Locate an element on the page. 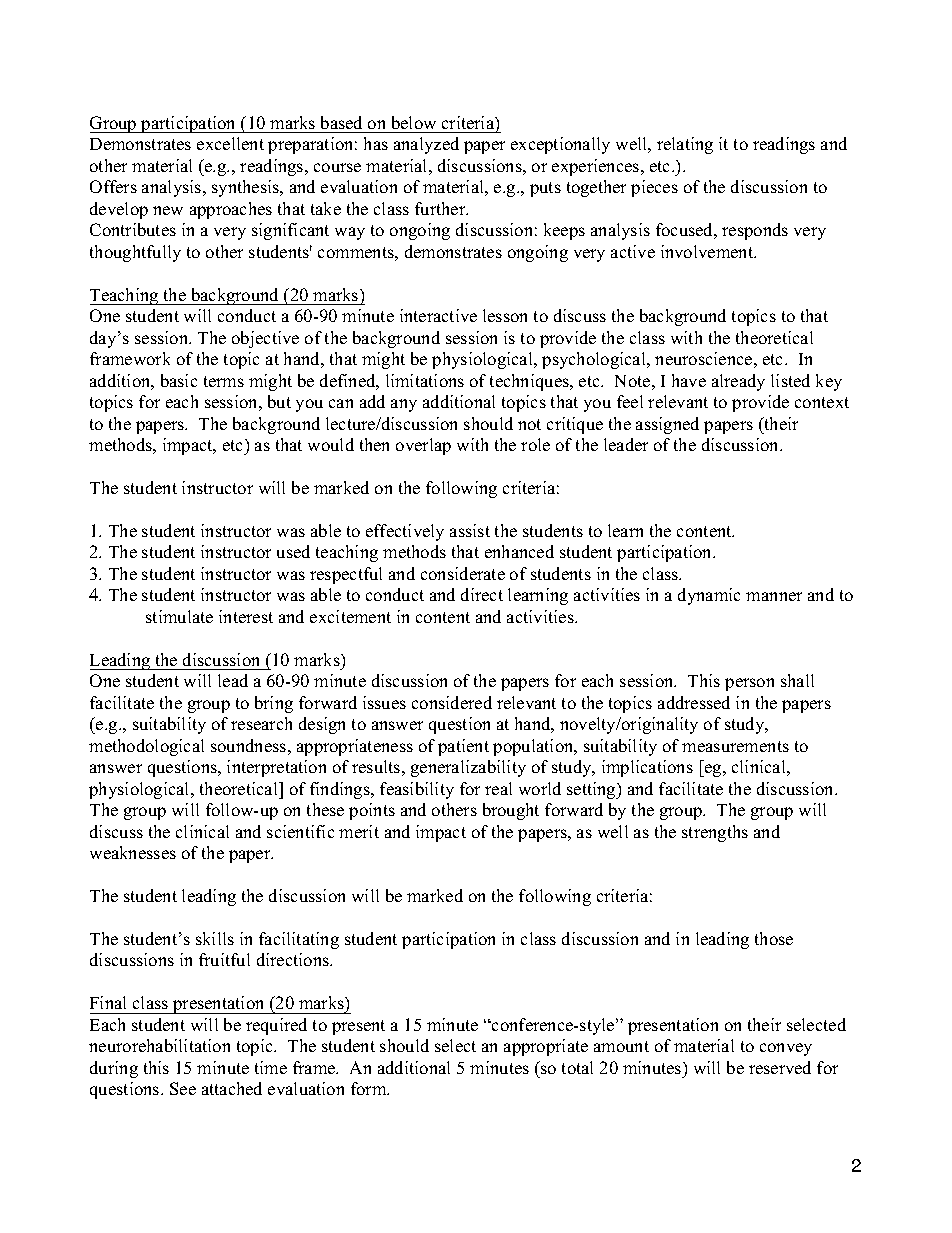 The width and height of the page is (952, 1233). form is located at coordinates (370, 1088).
